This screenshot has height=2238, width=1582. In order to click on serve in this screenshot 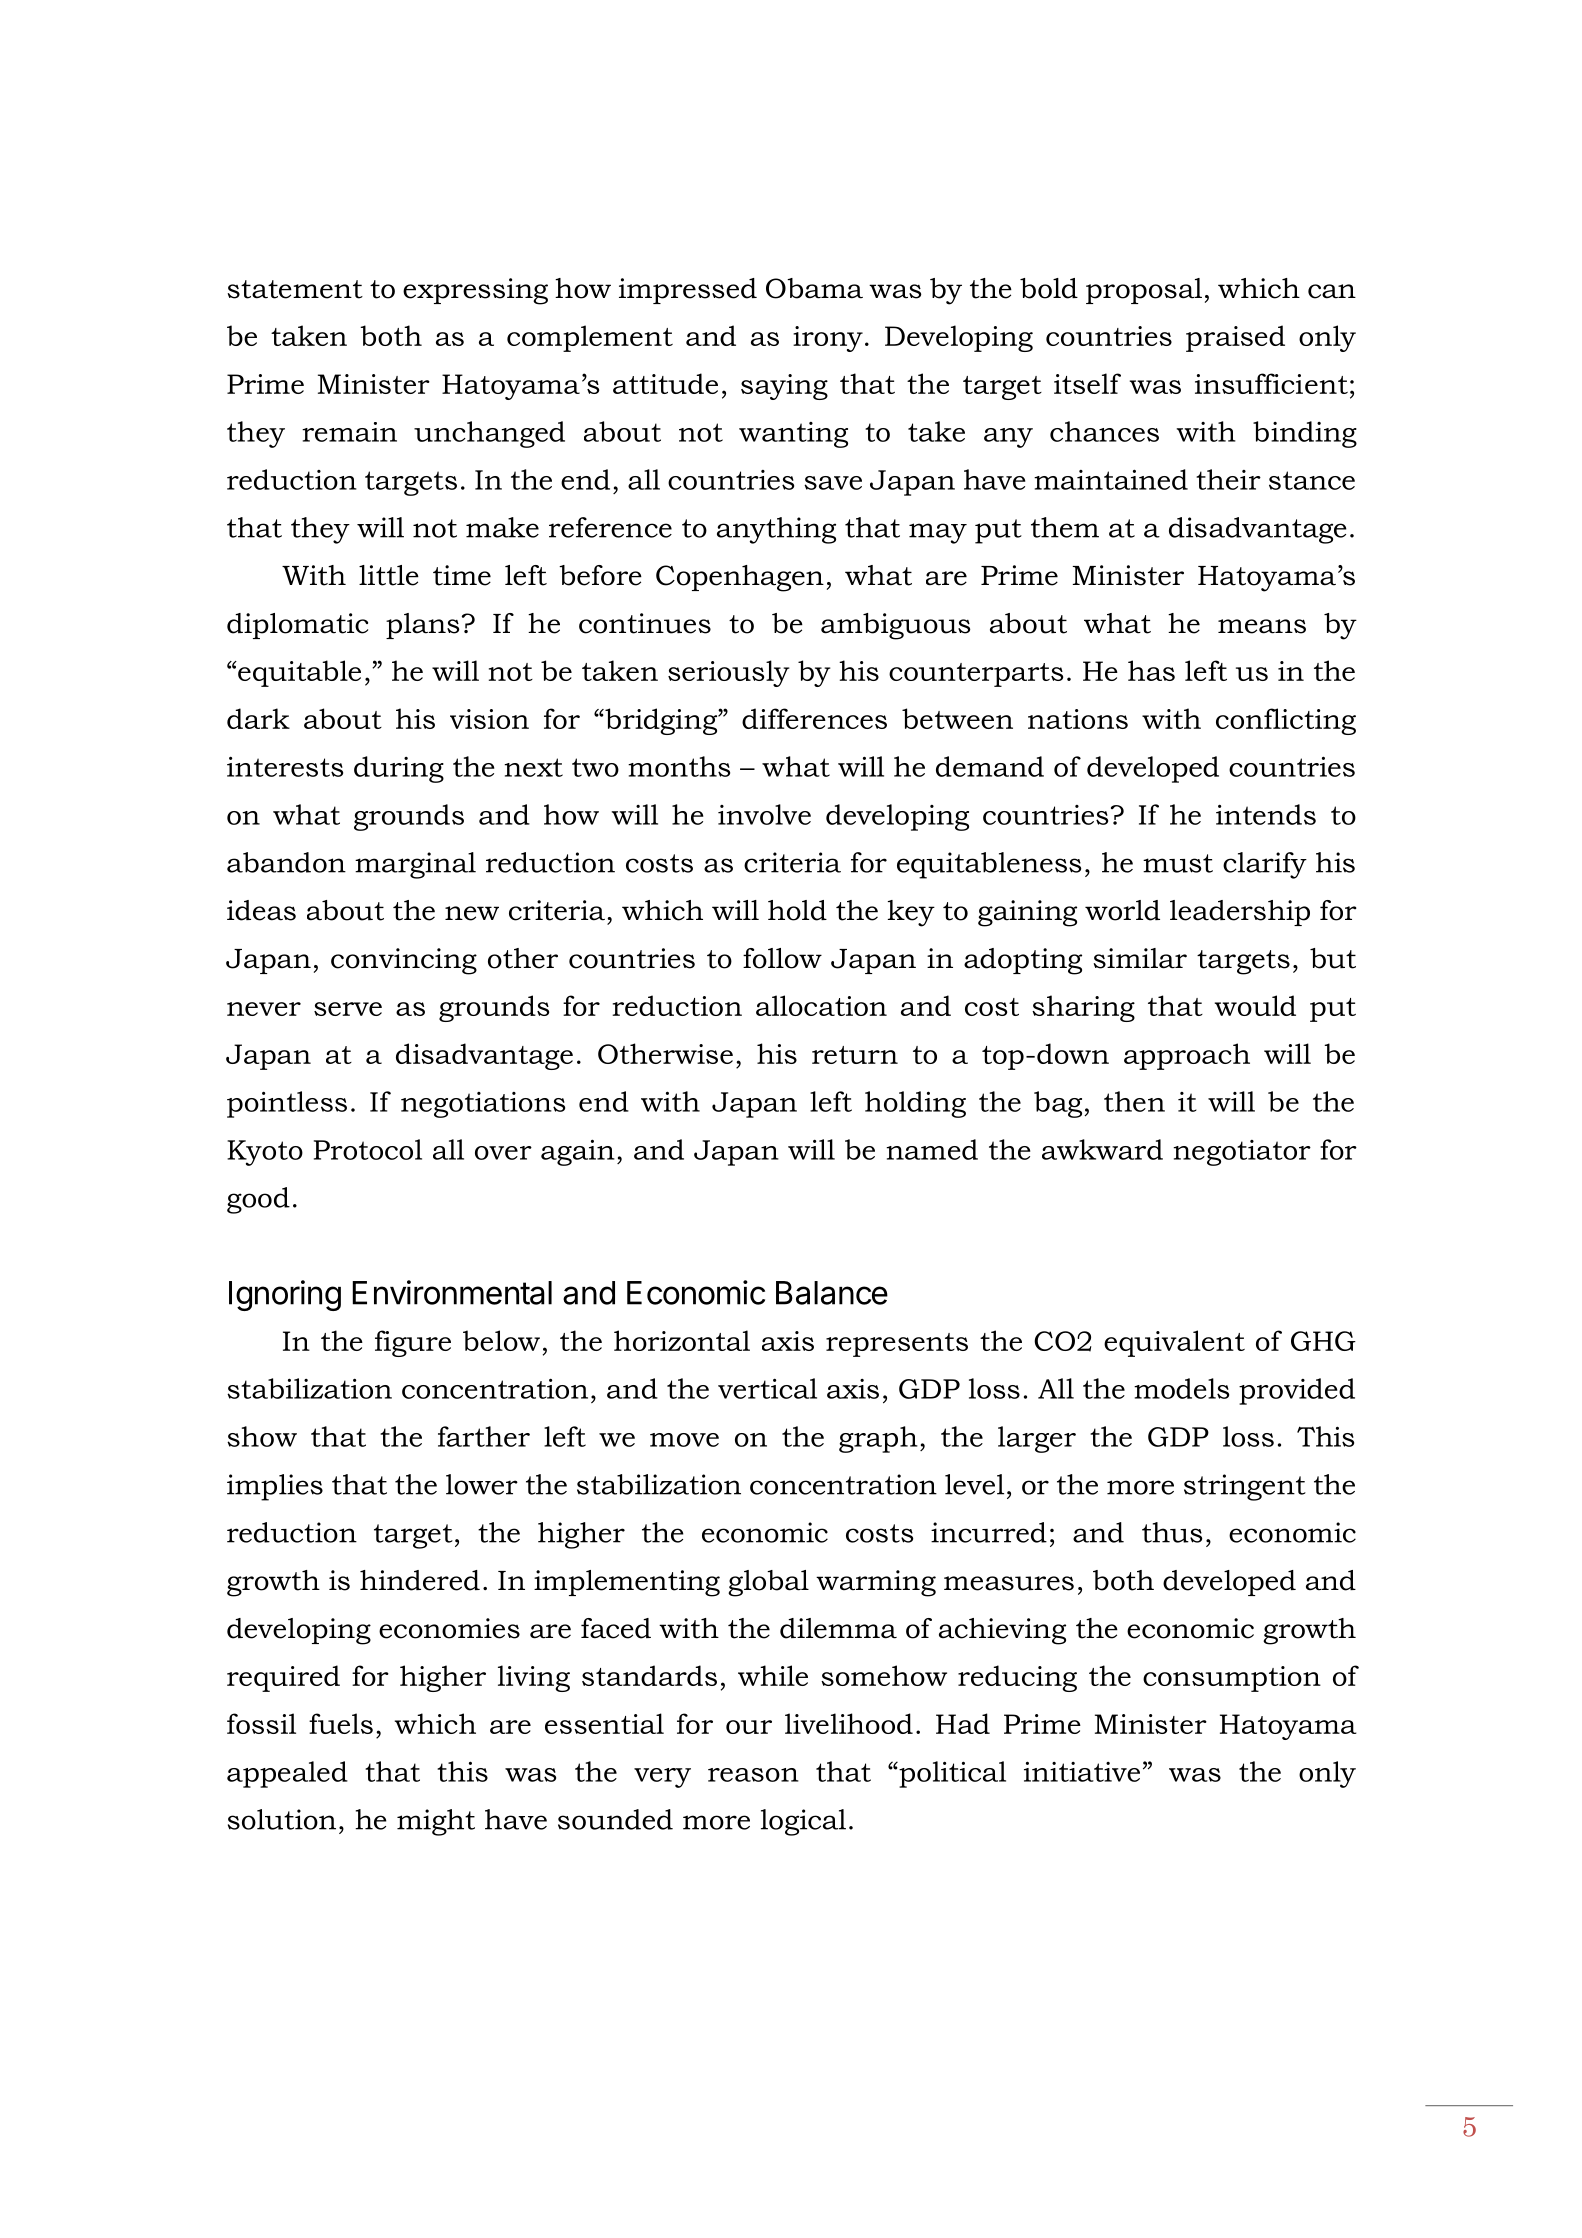, I will do `click(348, 1009)`.
